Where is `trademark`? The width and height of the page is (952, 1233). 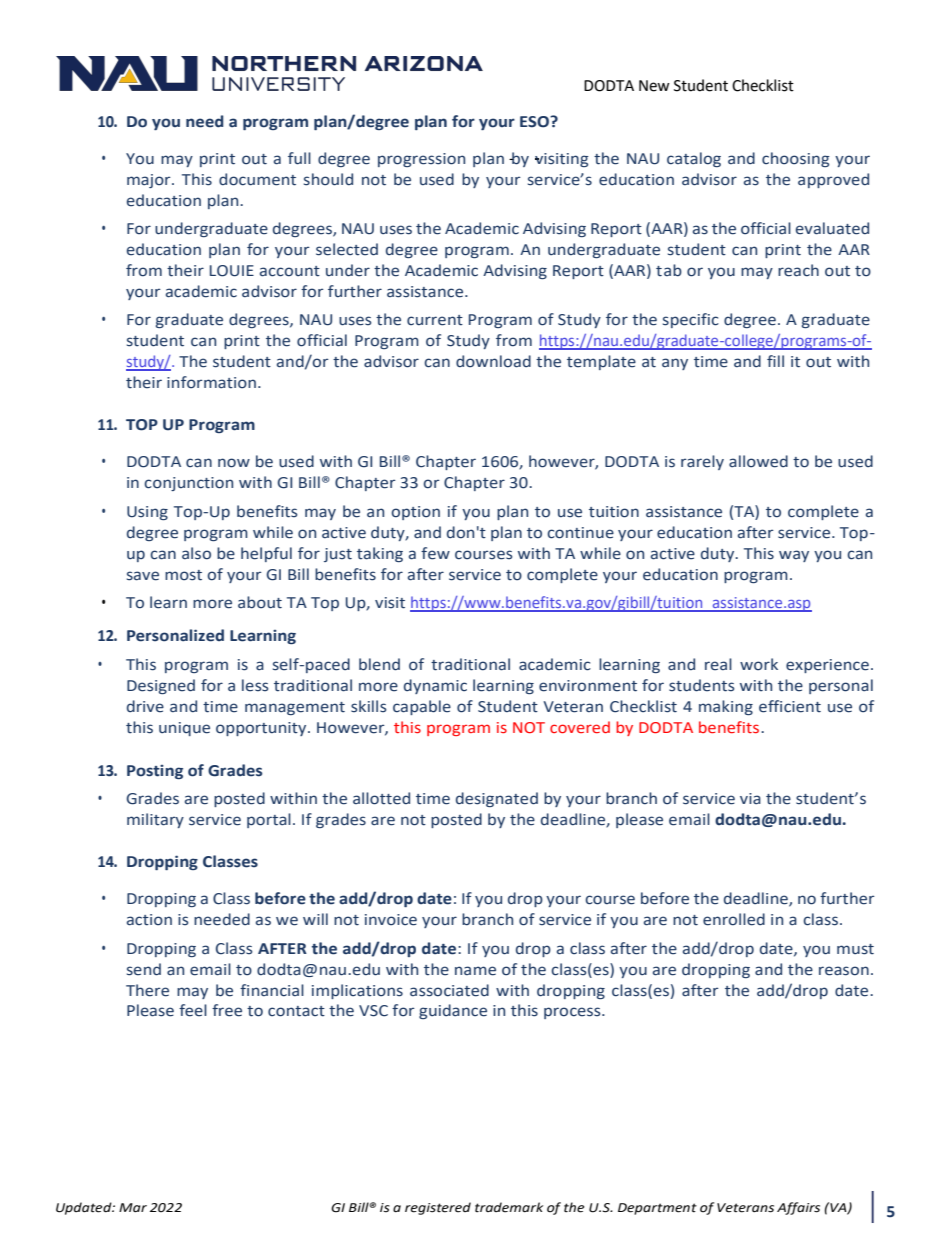 trademark is located at coordinates (509, 1207).
